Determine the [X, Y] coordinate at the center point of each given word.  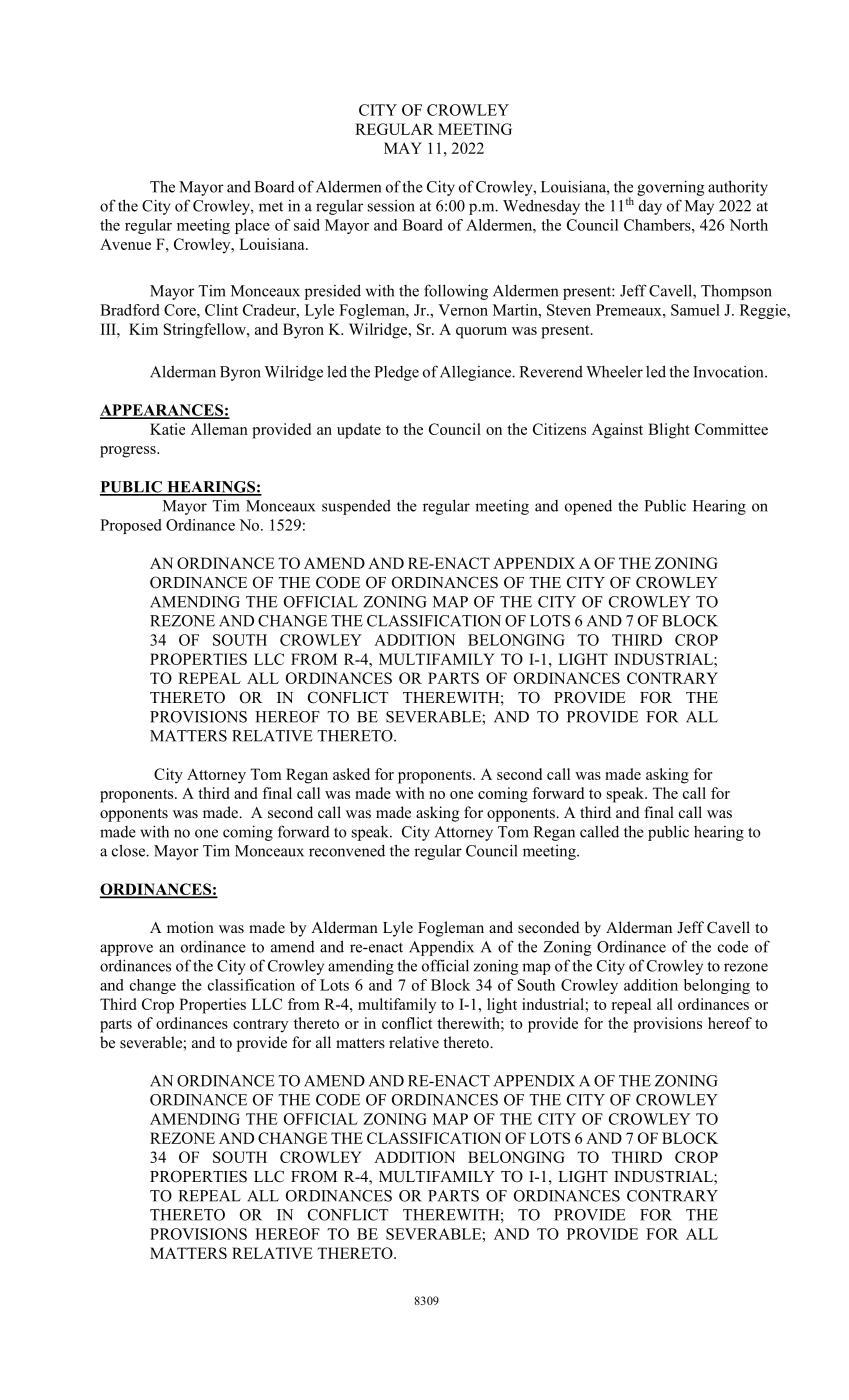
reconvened [347, 850]
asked [351, 774]
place [252, 226]
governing [670, 188]
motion [190, 927]
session [391, 206]
